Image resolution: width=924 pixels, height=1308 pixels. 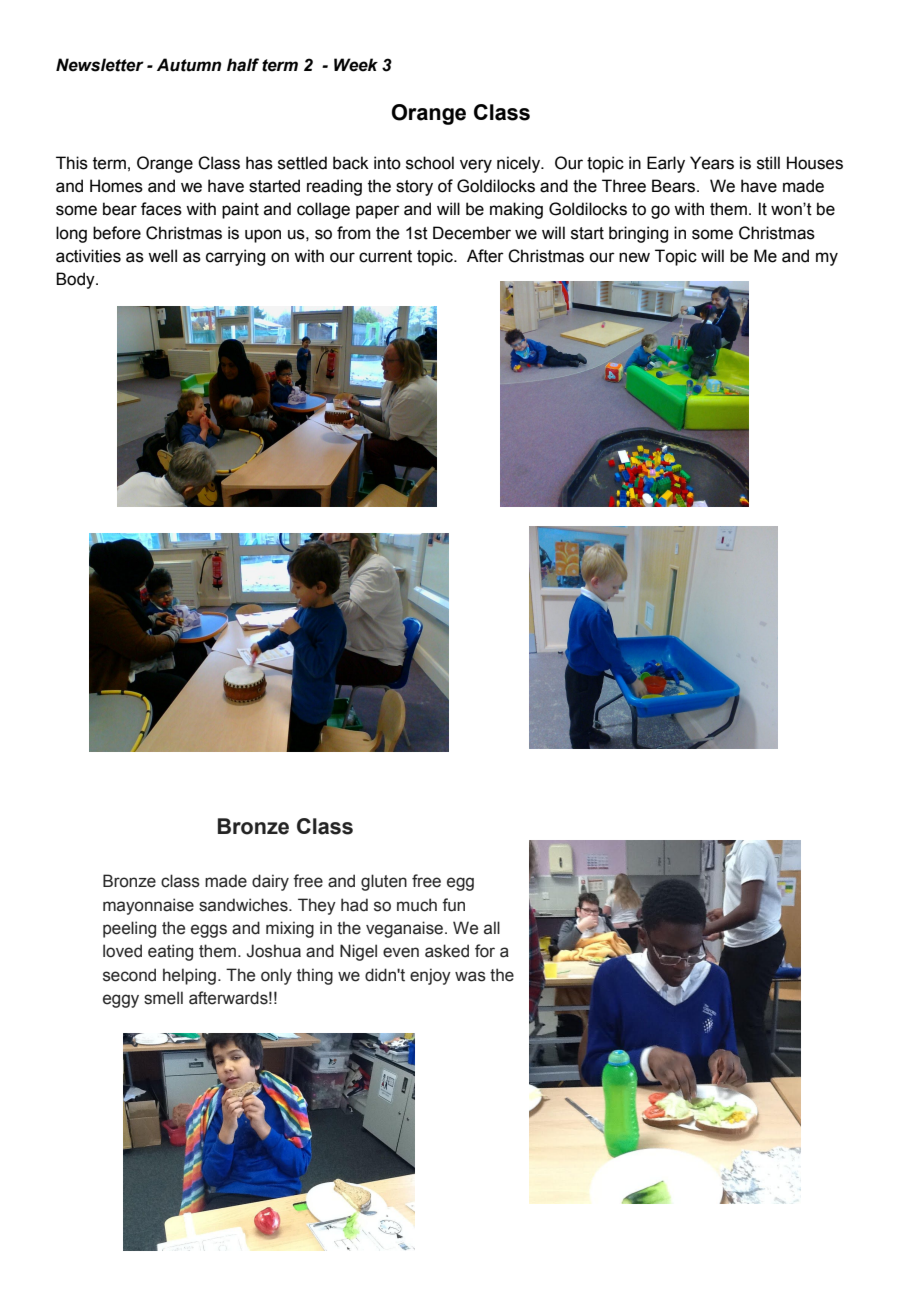 What do you see at coordinates (638, 234) in the screenshot?
I see `bringing` at bounding box center [638, 234].
